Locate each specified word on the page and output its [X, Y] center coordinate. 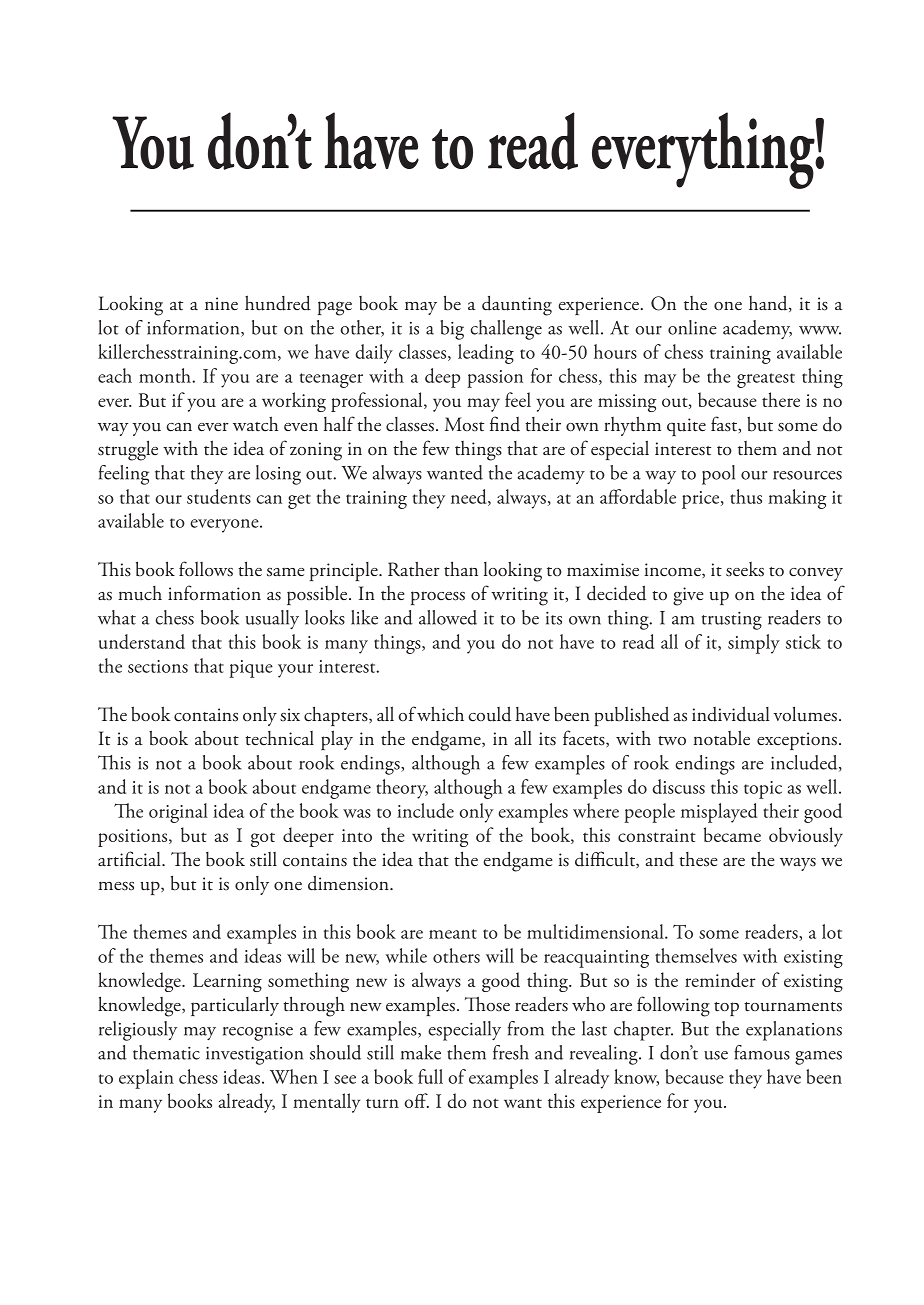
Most [464, 424]
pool [718, 475]
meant [453, 934]
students [219, 496]
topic [763, 790]
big [452, 330]
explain [146, 1079]
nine [221, 303]
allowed [448, 617]
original [178, 813]
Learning [227, 982]
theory [402, 789]
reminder [720, 979]
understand [142, 641]
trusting [732, 621]
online [692, 327]
